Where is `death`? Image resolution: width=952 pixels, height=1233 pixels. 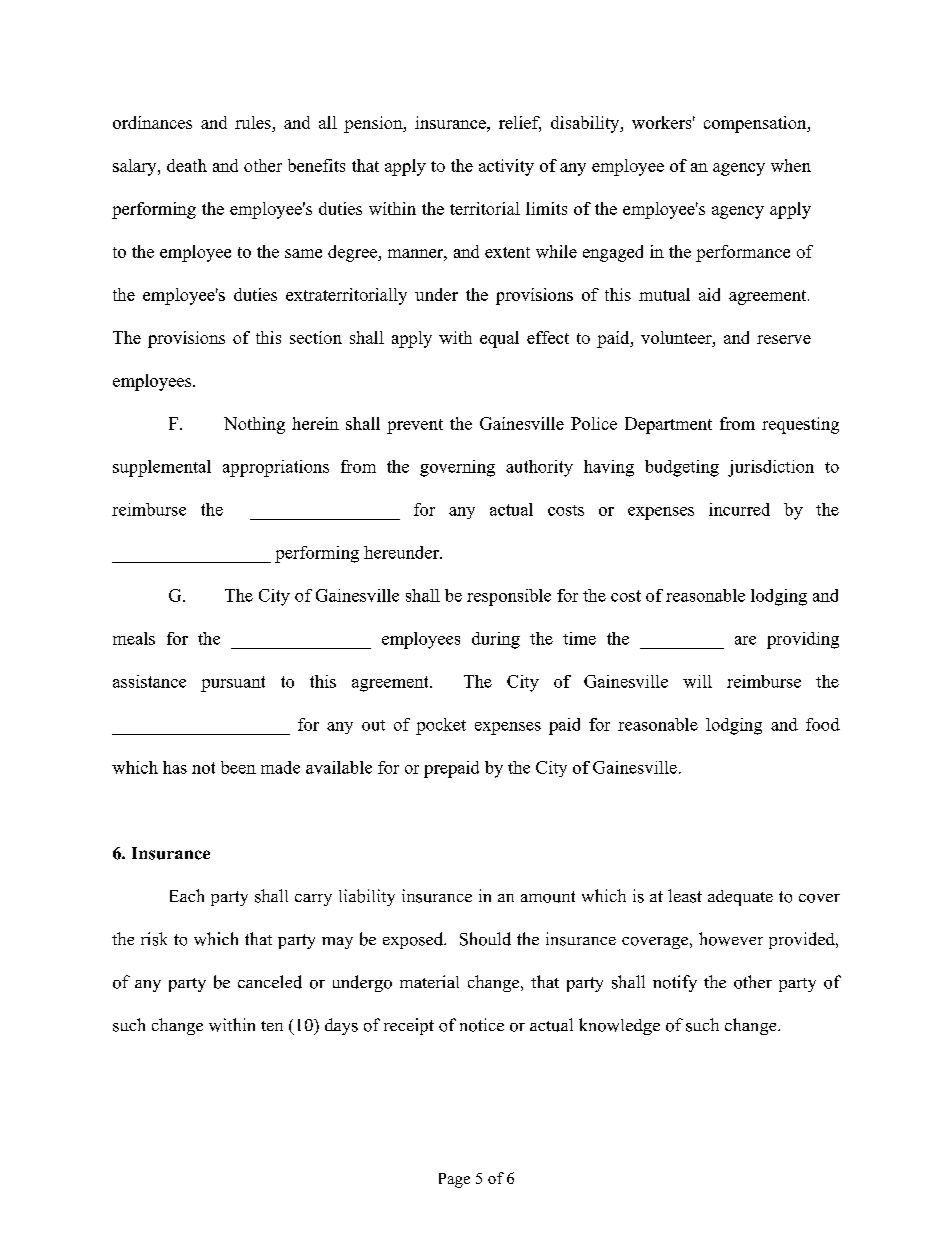
death is located at coordinates (187, 165).
